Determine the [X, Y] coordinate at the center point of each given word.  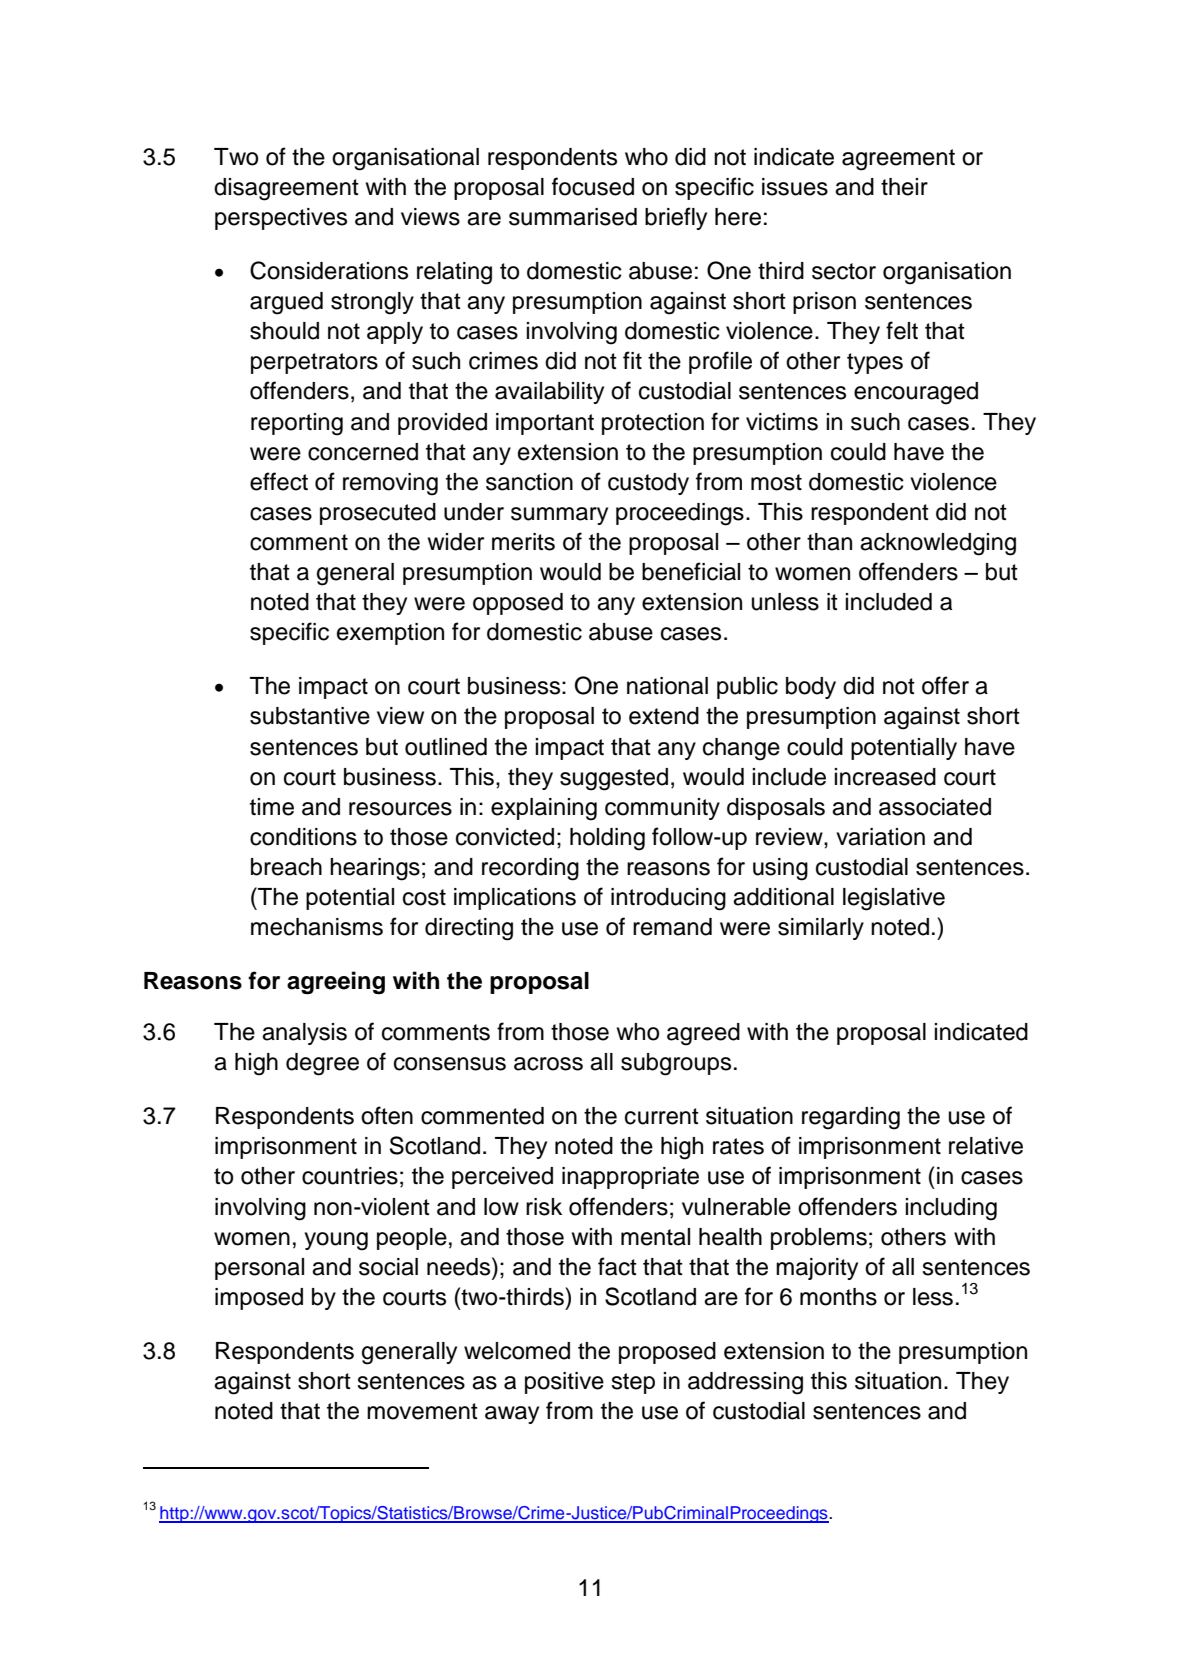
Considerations [329, 270]
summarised [573, 217]
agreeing [336, 982]
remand [672, 927]
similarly [821, 929]
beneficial [691, 571]
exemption [390, 634]
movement [422, 1411]
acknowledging [938, 544]
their [904, 187]
